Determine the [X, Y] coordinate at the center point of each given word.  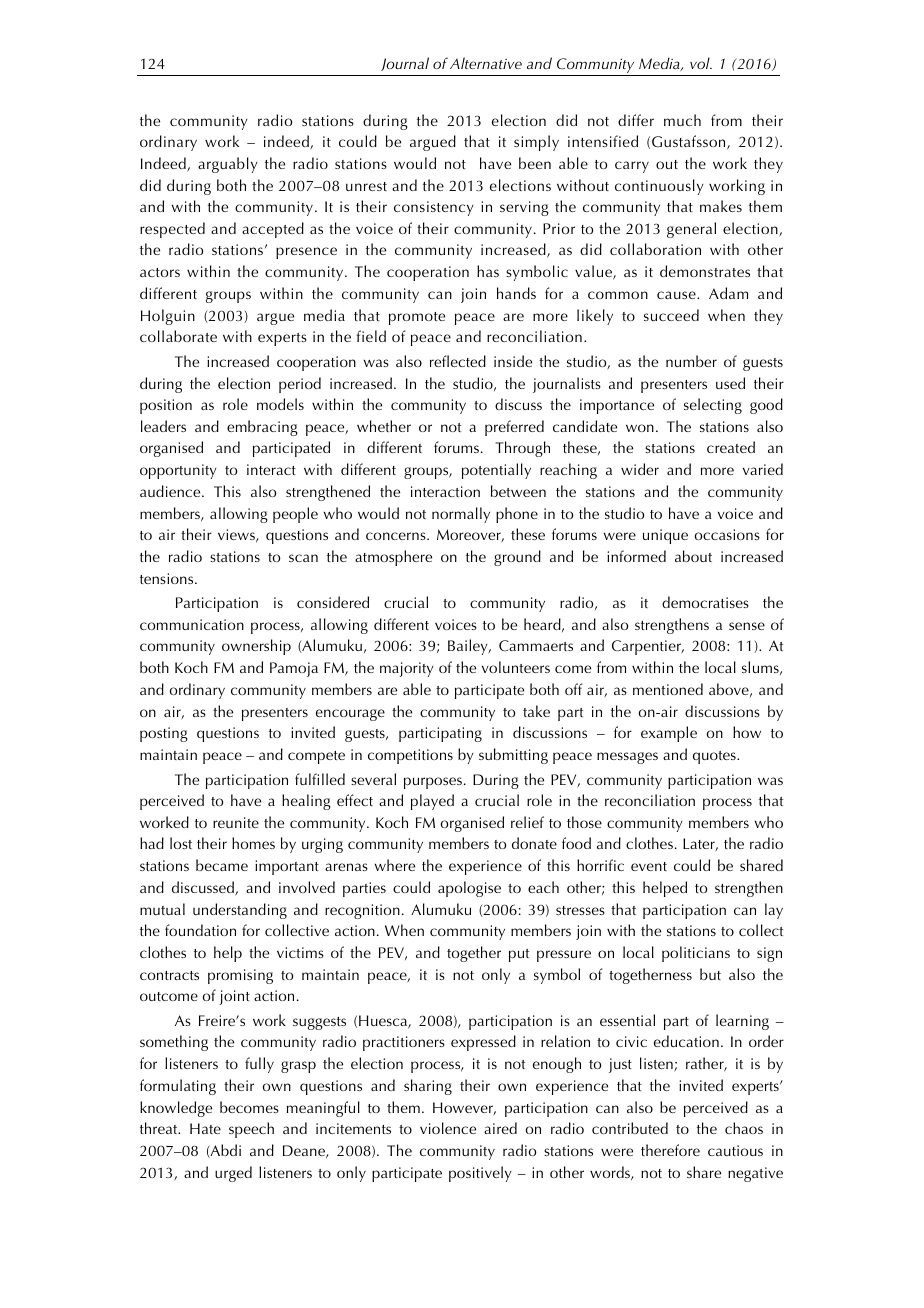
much [682, 120]
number [691, 361]
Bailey [469, 647]
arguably [228, 165]
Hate [205, 1128]
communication [192, 624]
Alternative [486, 63]
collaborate [178, 336]
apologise [469, 889]
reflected [458, 361]
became [222, 865]
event [649, 866]
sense [747, 626]
